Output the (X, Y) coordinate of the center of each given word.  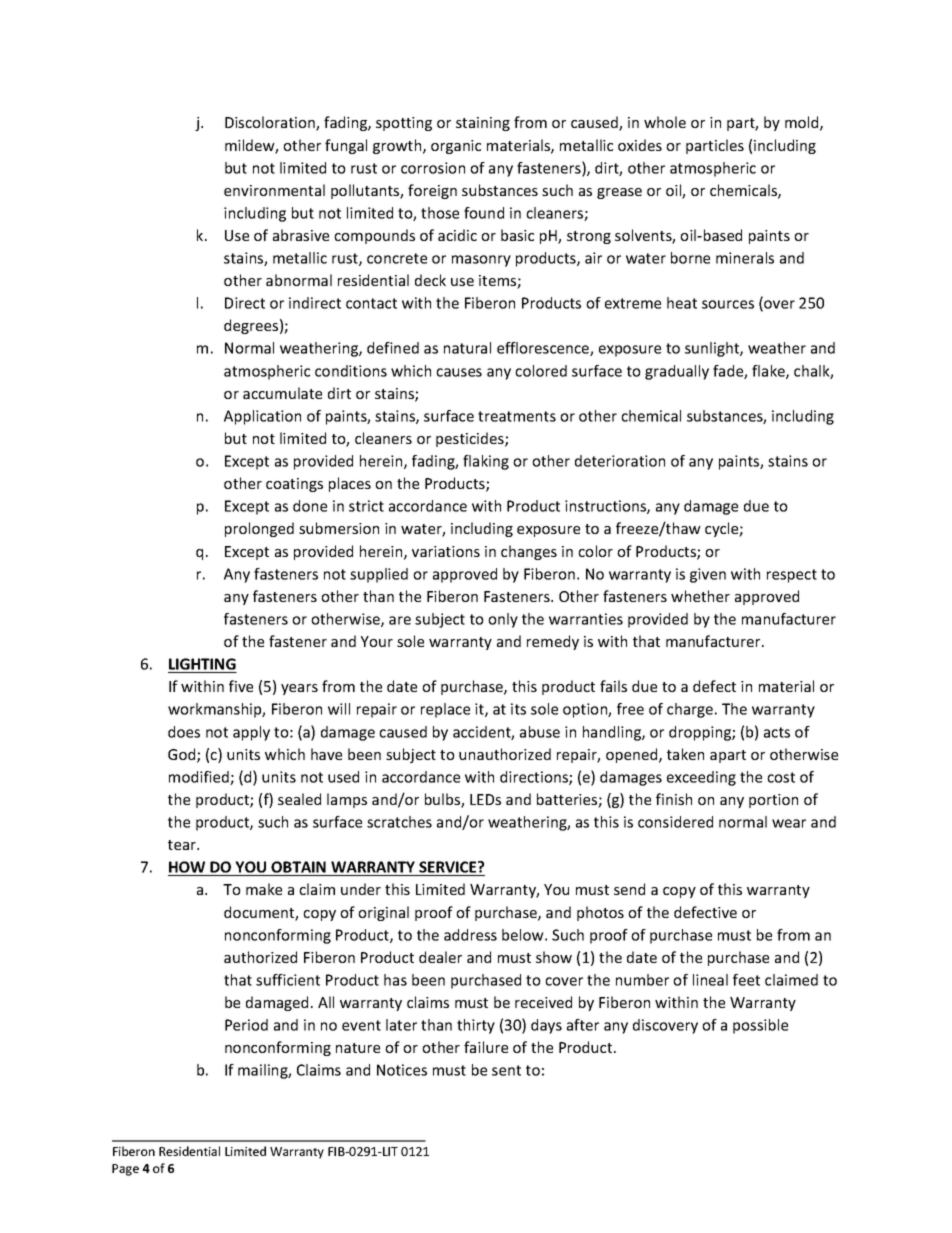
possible (760, 1026)
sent (506, 1070)
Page (125, 1170)
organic (456, 147)
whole (665, 122)
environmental (274, 190)
